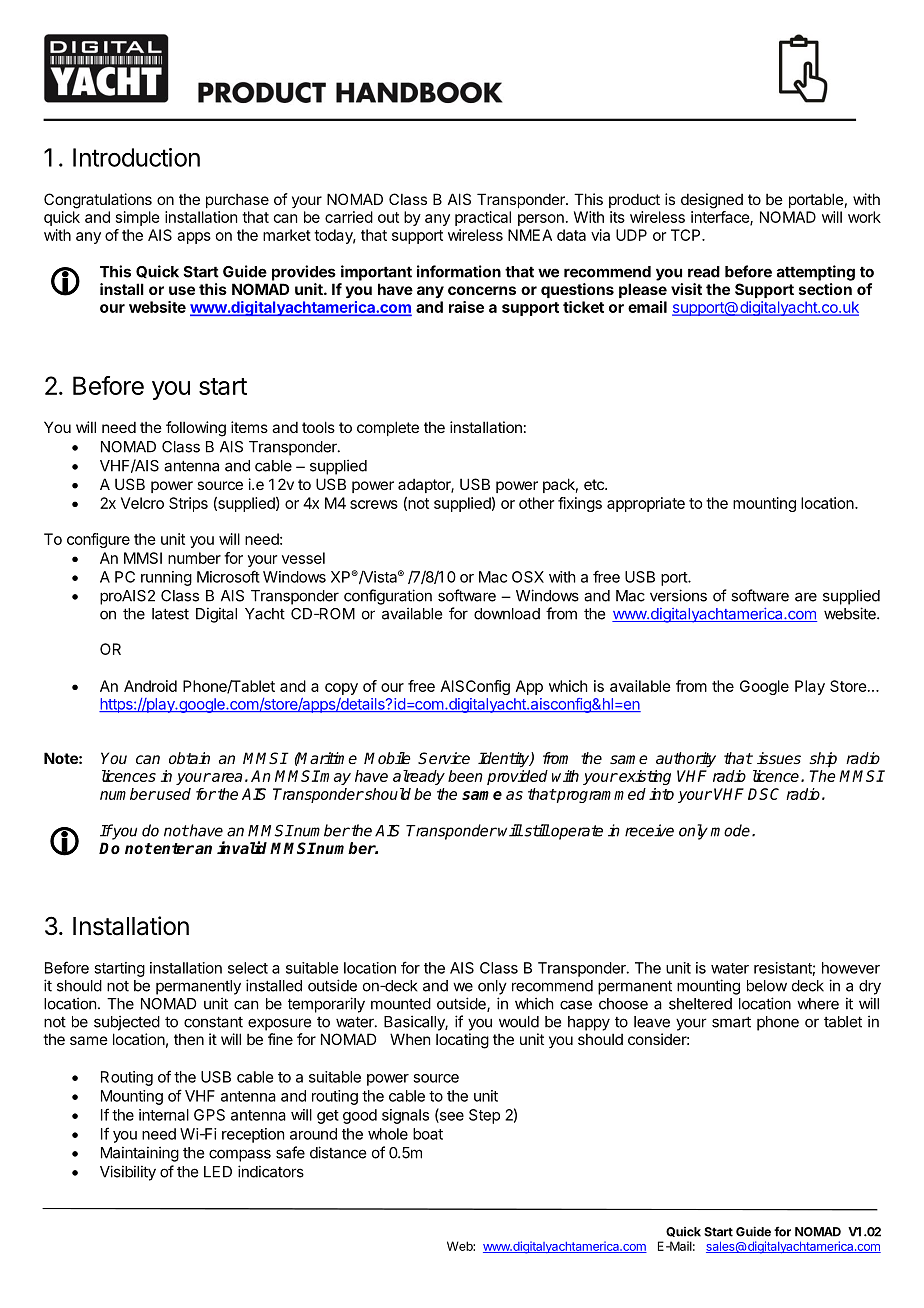  I want to click on purchase, so click(237, 200).
